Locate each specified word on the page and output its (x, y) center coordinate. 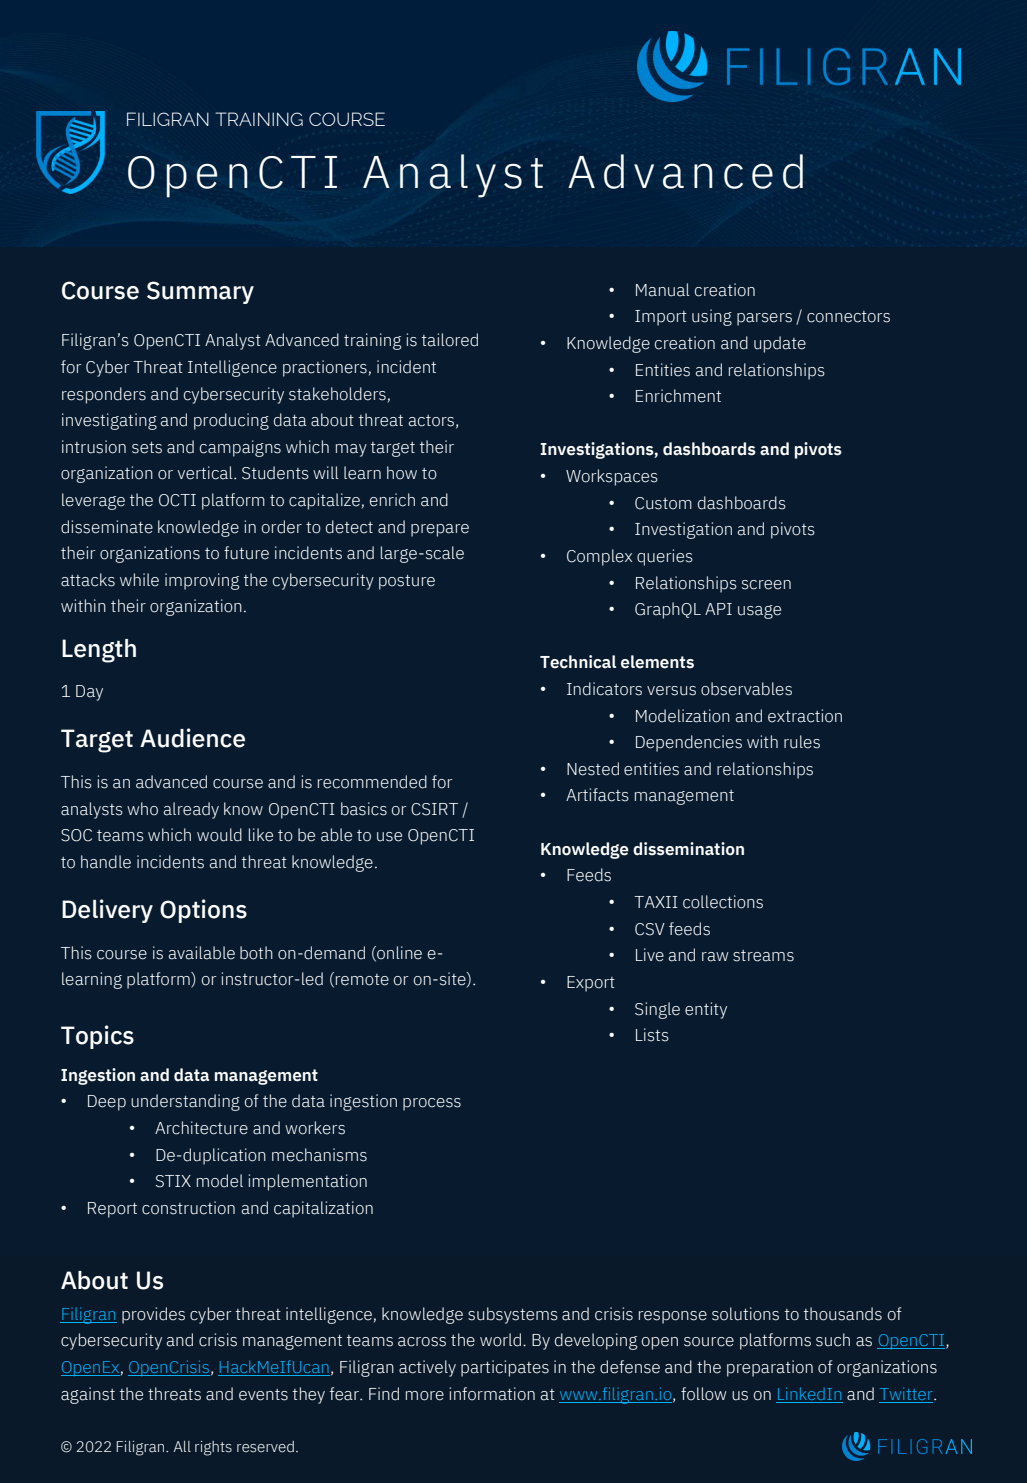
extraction (805, 716)
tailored (449, 340)
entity (706, 1010)
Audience (192, 738)
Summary (200, 292)
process (432, 1104)
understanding (185, 1102)
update (780, 344)
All (182, 1446)
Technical (578, 662)
